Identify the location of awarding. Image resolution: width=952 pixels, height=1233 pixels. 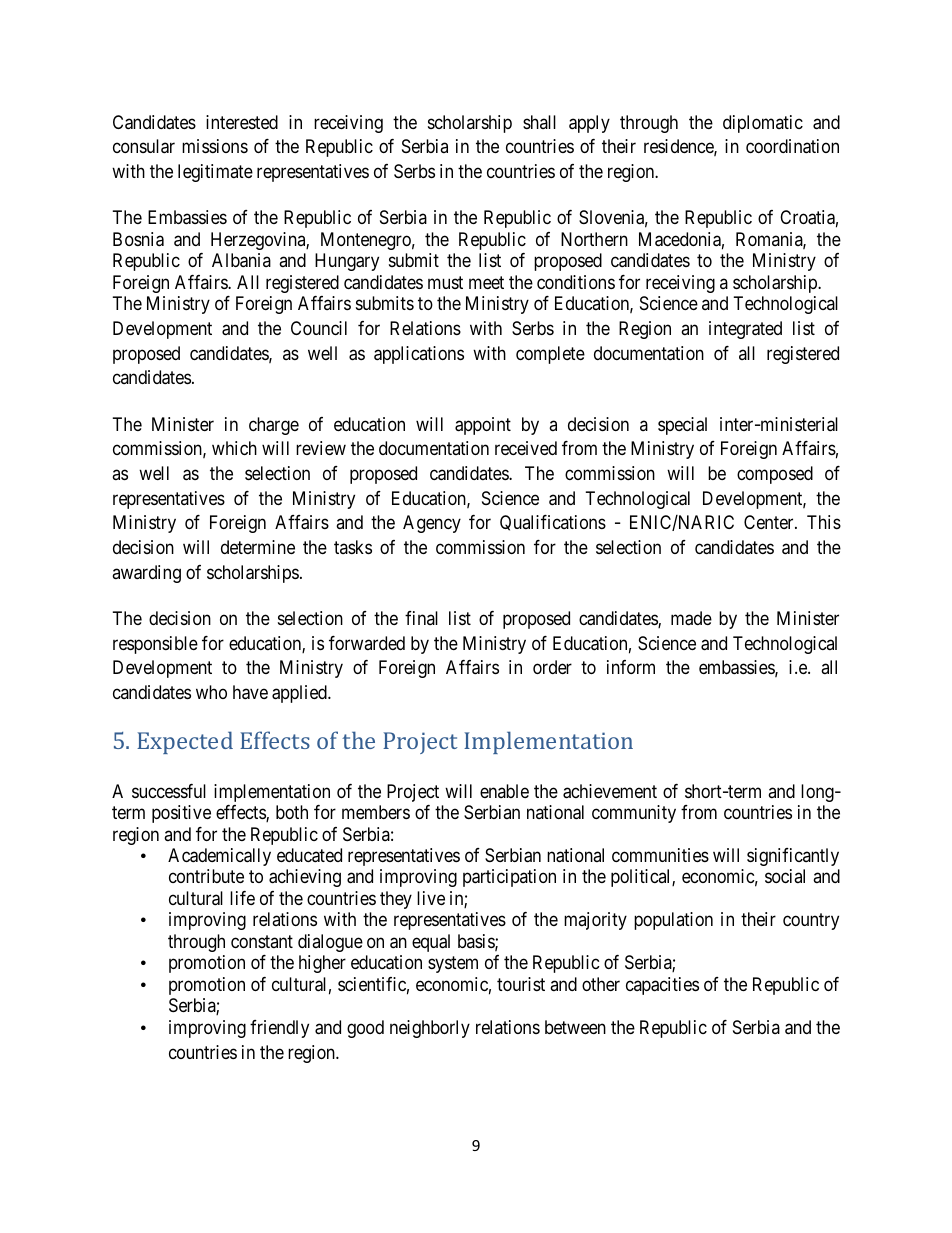
(146, 574).
